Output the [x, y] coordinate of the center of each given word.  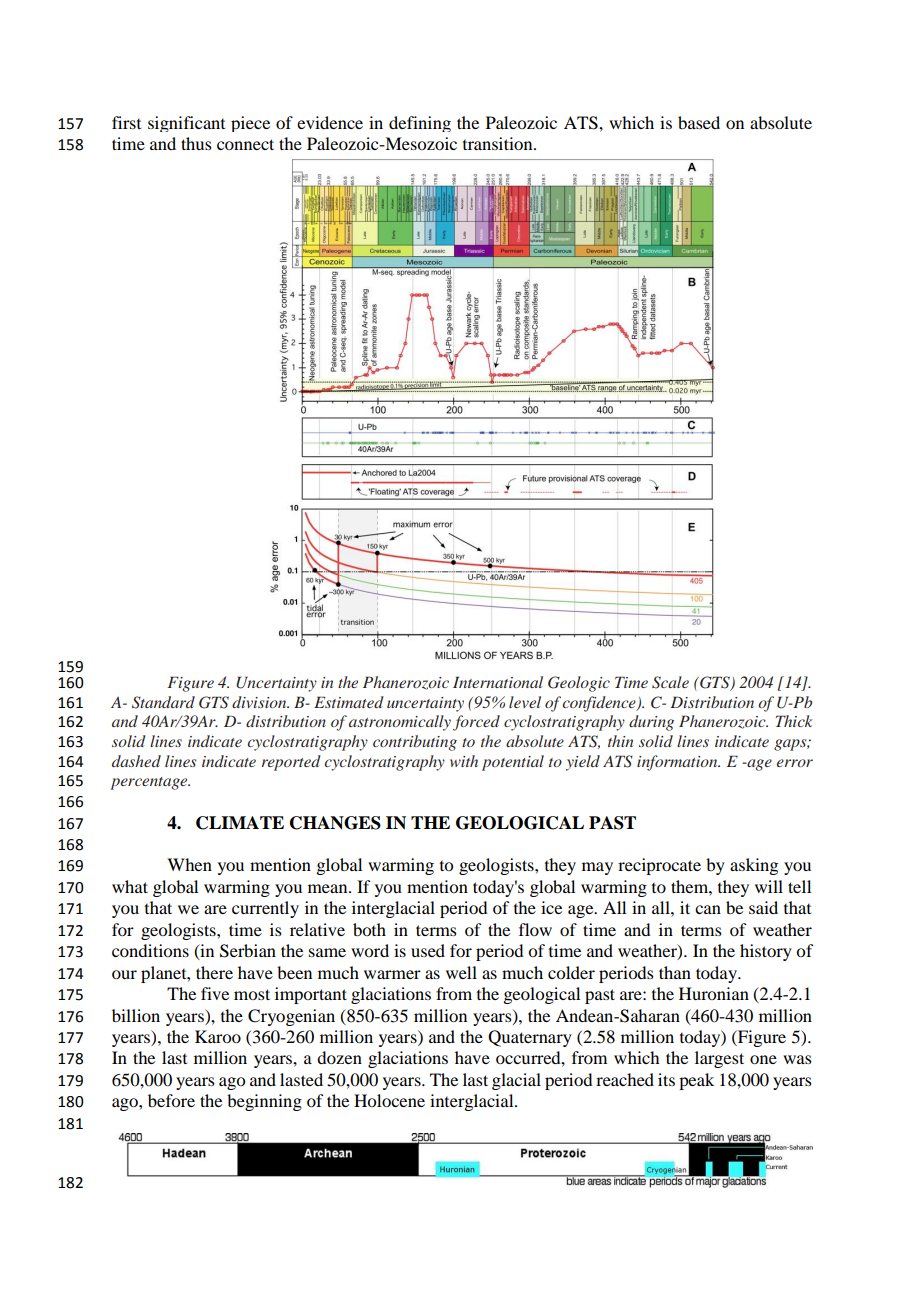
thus [196, 143]
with [464, 761]
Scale [670, 682]
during [651, 723]
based [699, 122]
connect [245, 144]
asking [754, 866]
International [498, 682]
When [189, 864]
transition [499, 143]
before [171, 1100]
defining [420, 124]
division [260, 702]
